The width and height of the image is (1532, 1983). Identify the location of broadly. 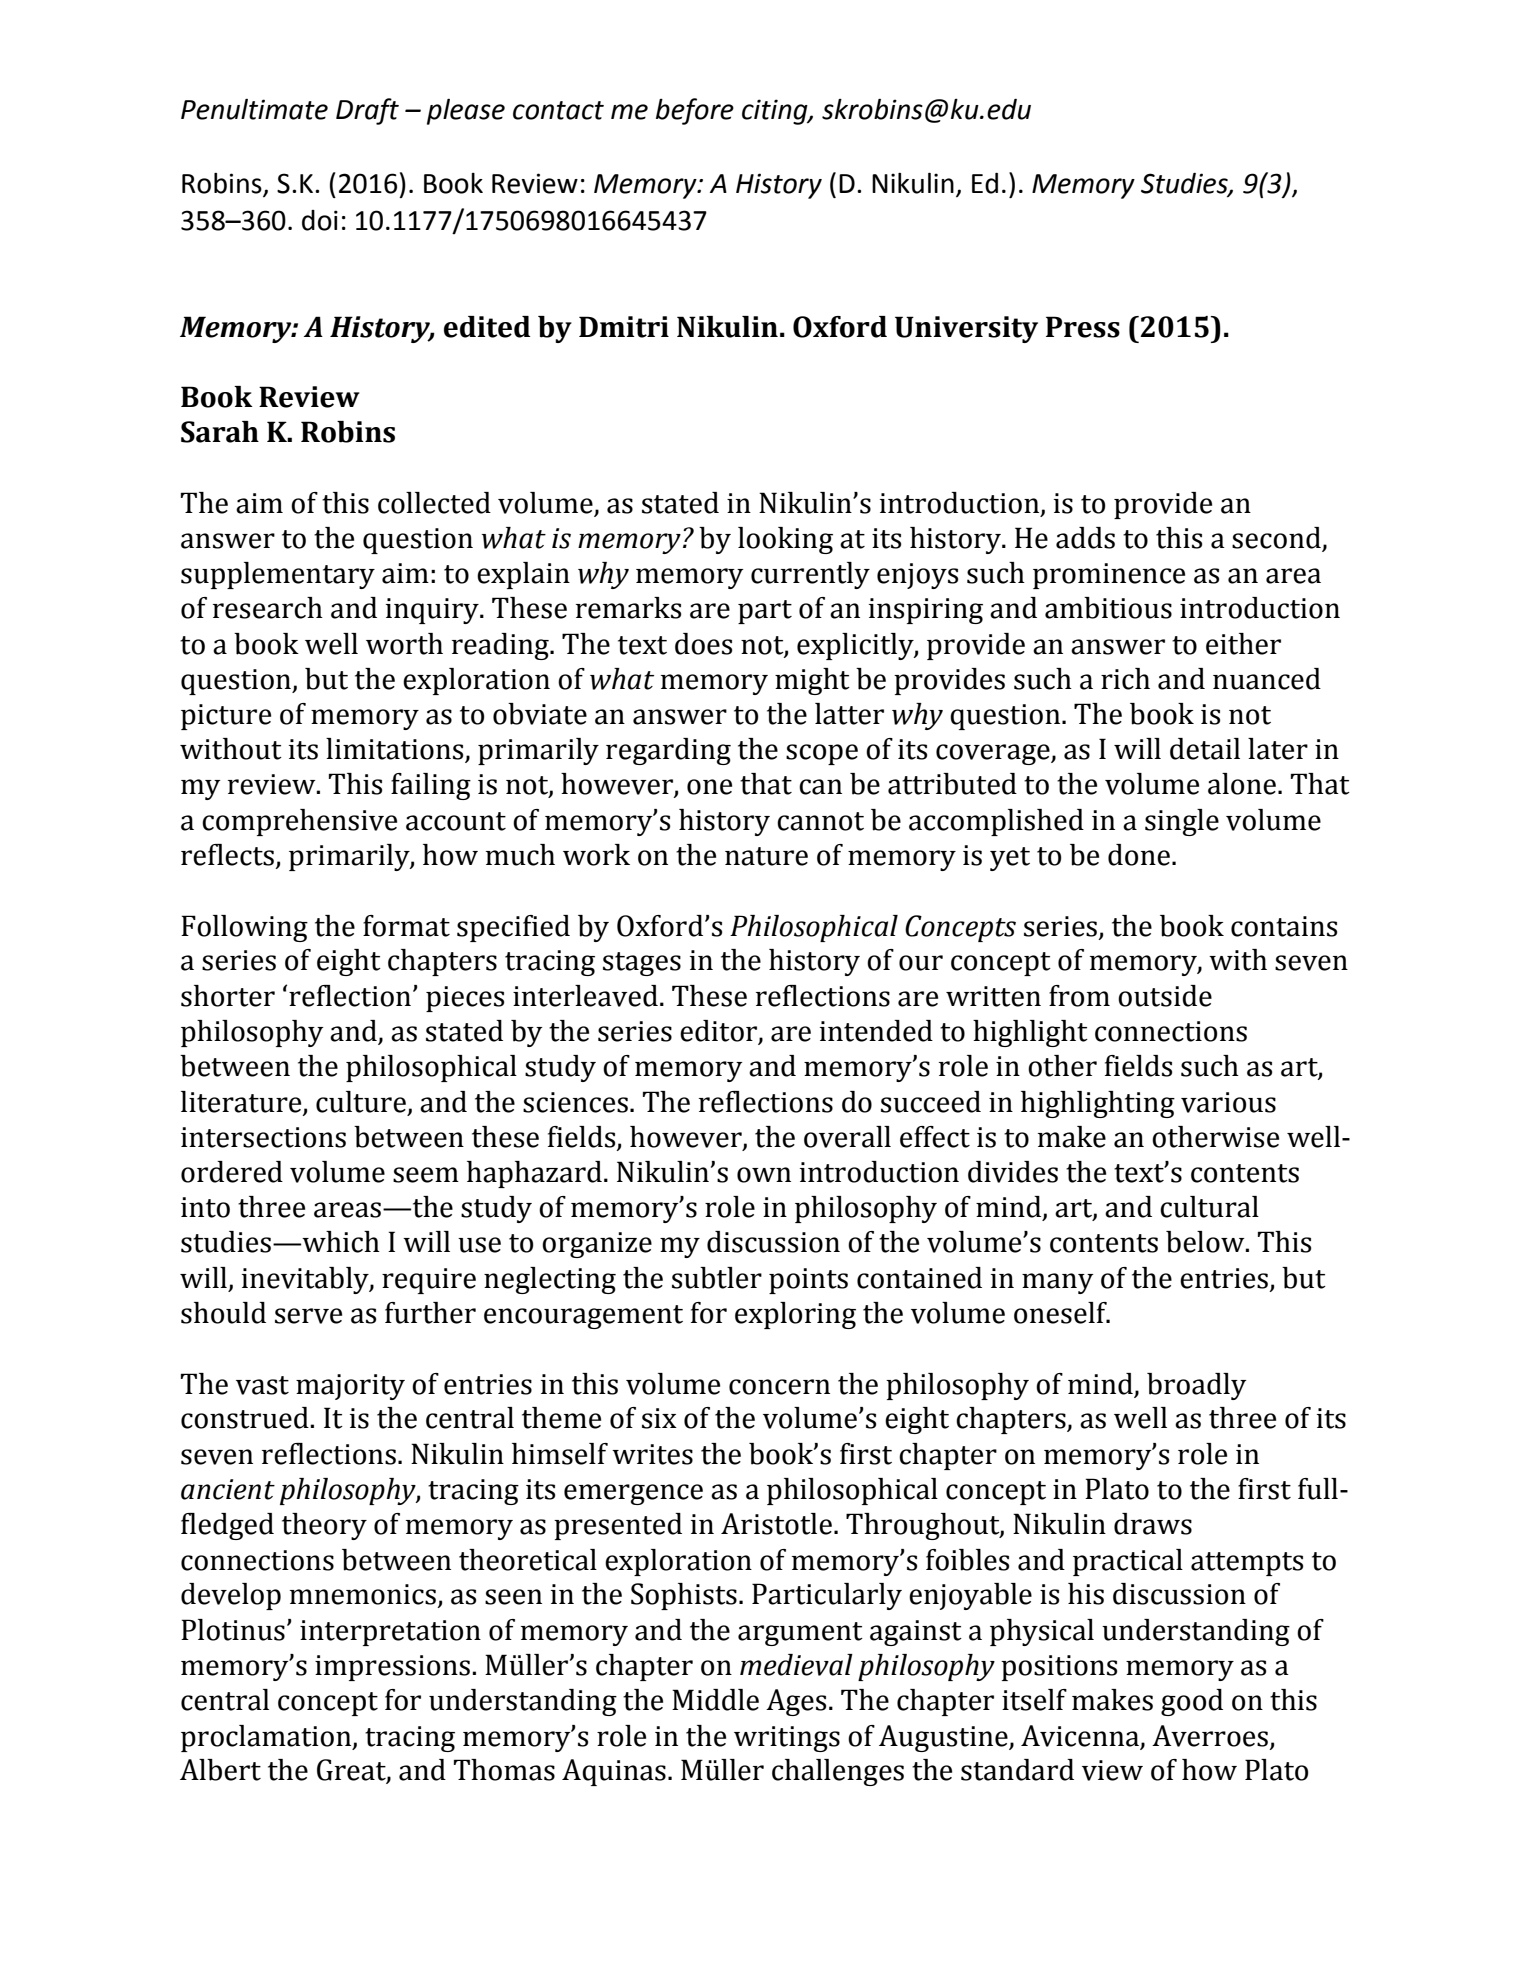
(1197, 1386).
